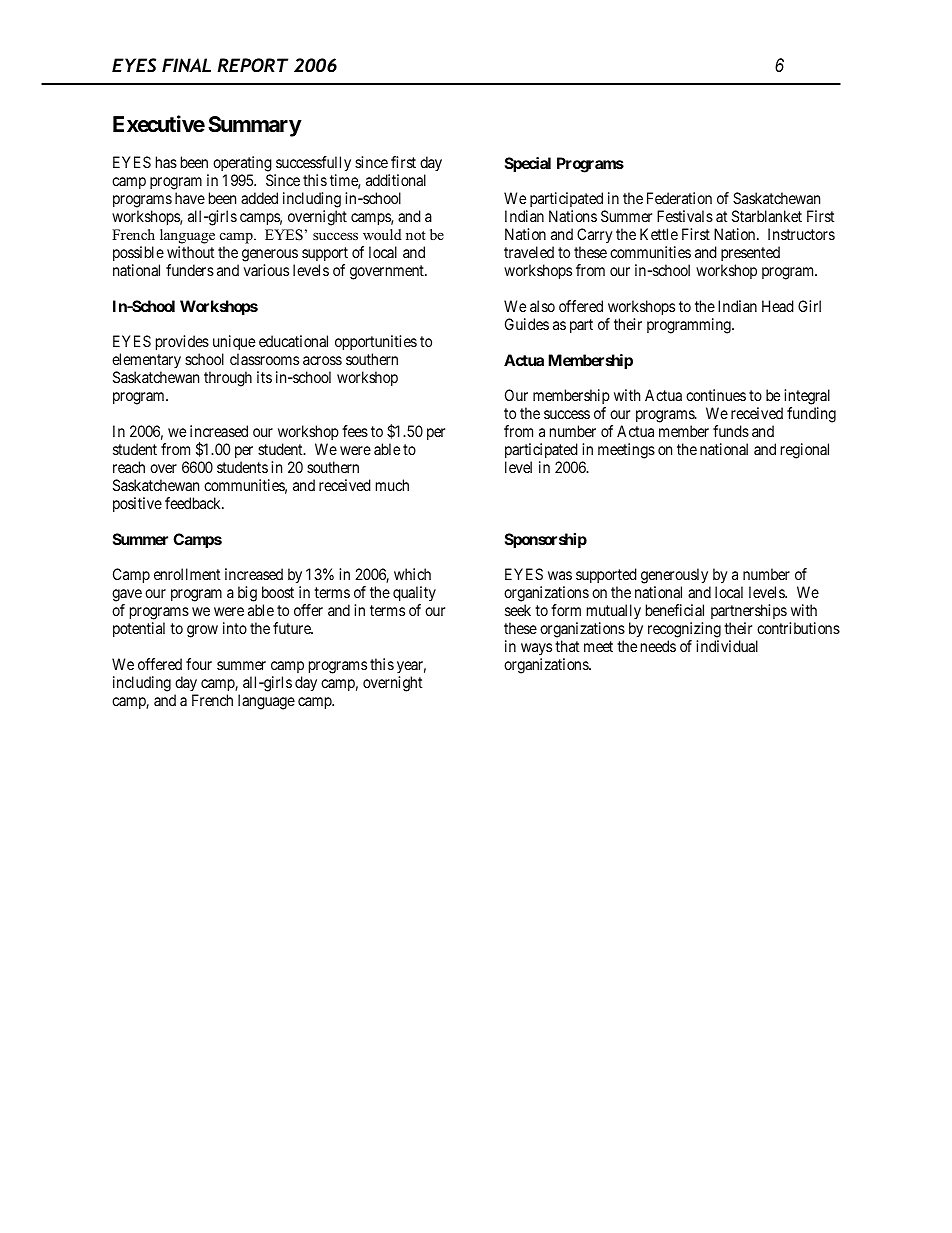 The image size is (952, 1233). Describe the element at coordinates (529, 252) in the screenshot. I see `traveled` at that location.
